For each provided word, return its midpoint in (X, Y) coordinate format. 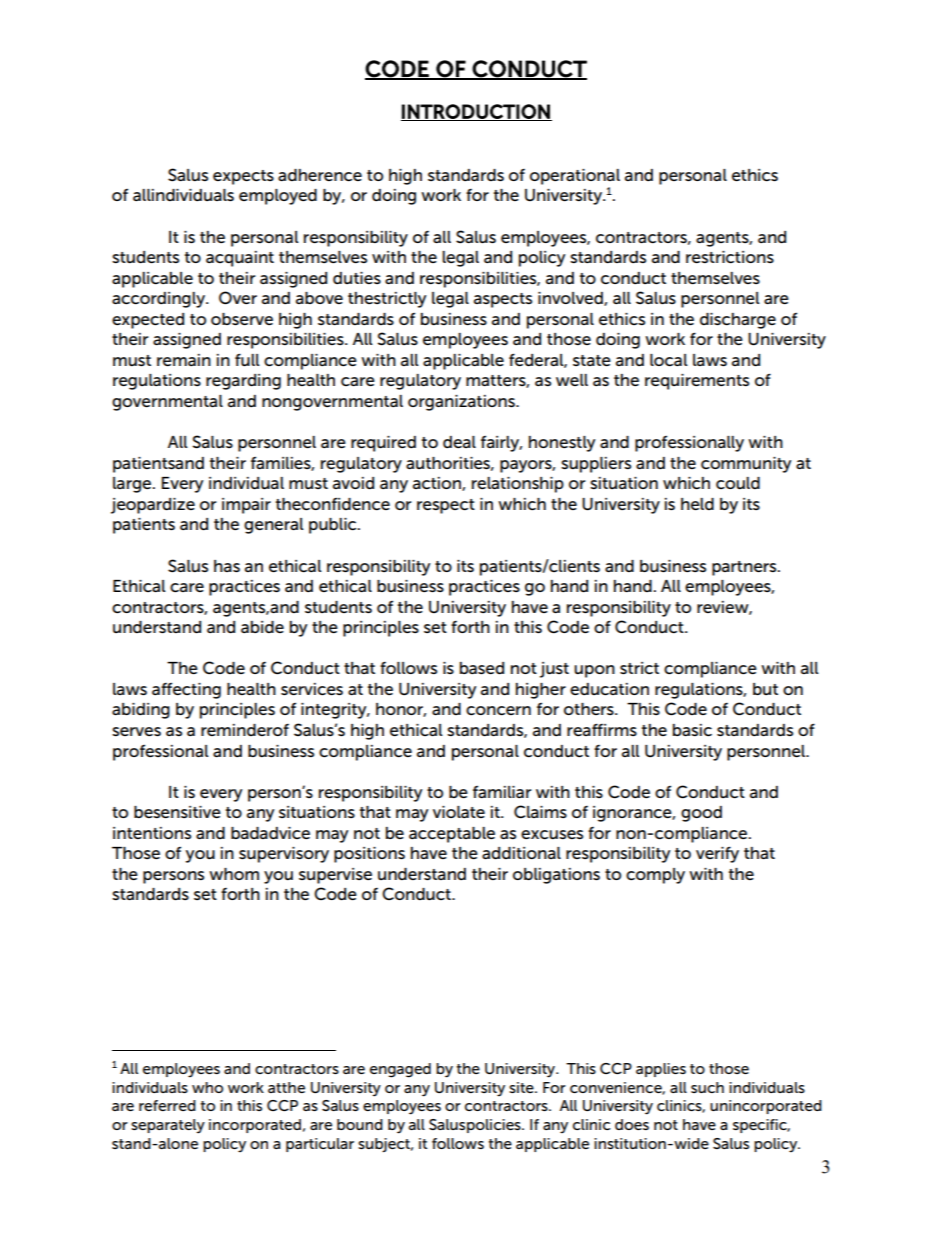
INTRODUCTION (476, 112)
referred (167, 1105)
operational (575, 177)
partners (745, 568)
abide (262, 627)
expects (243, 177)
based (482, 668)
